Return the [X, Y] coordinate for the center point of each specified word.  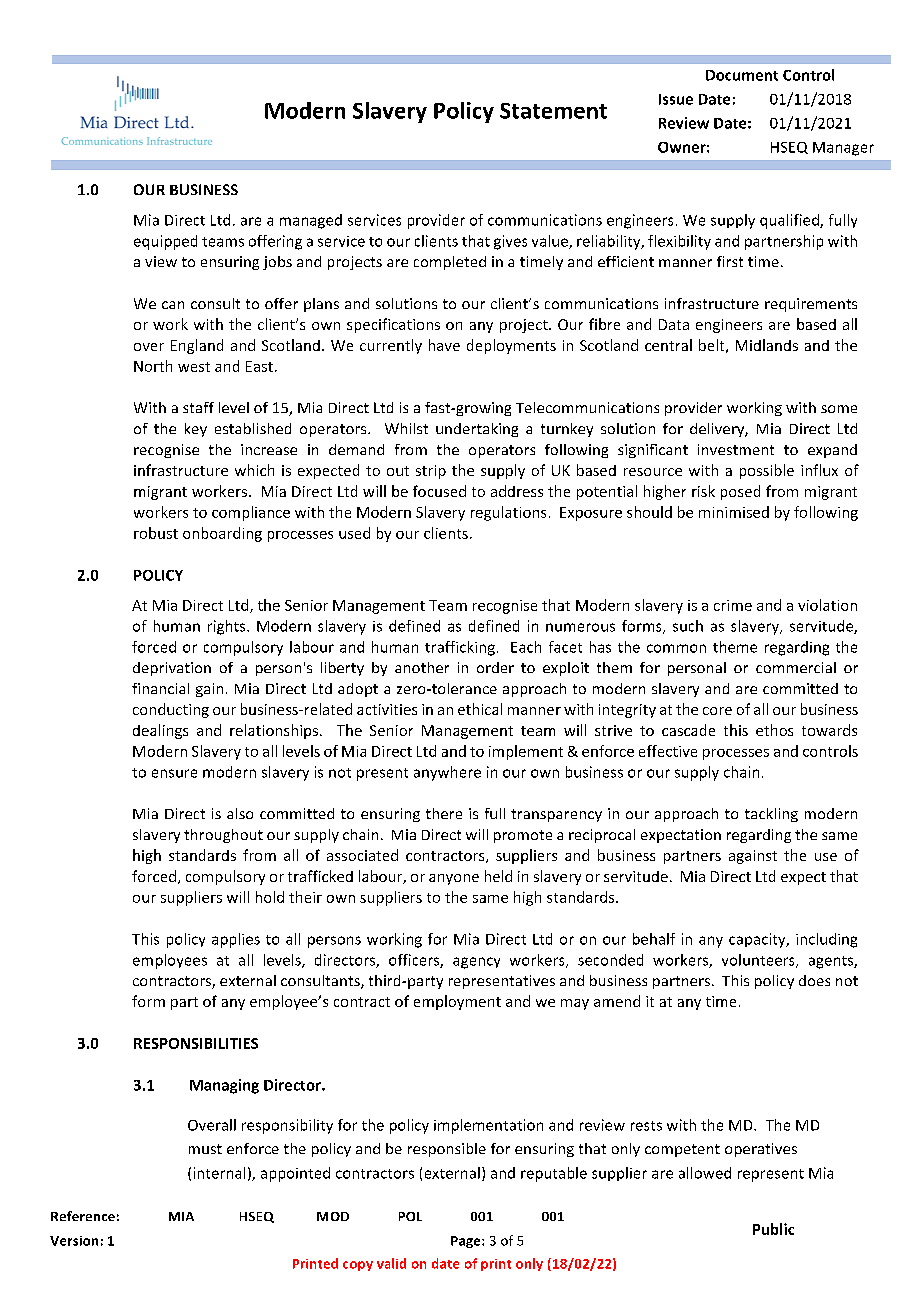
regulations [508, 513]
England [197, 346]
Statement [553, 111]
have [444, 345]
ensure [174, 773]
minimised [734, 512]
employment [457, 1002]
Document [742, 75]
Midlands [767, 345]
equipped [165, 242]
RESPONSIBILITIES [196, 1043]
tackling [771, 815]
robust [156, 533]
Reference [83, 1216]
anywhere [447, 773]
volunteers [759, 961]
